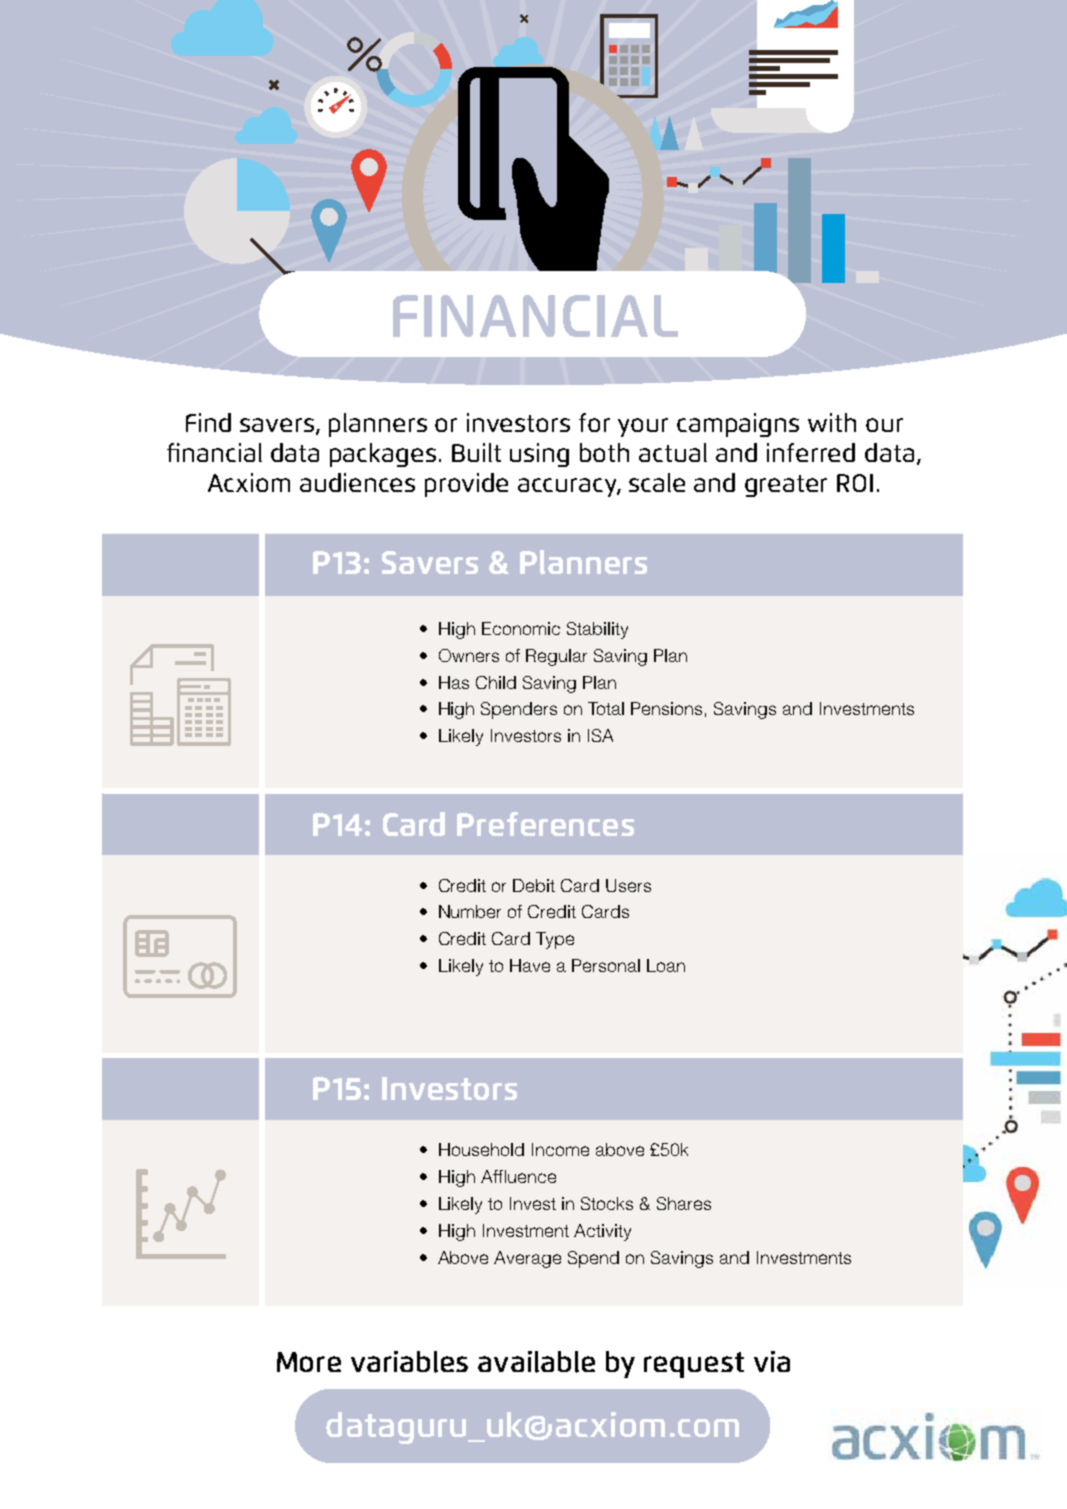 The width and height of the document is (1067, 1509). What do you see at coordinates (555, 940) in the document?
I see `Type` at bounding box center [555, 940].
